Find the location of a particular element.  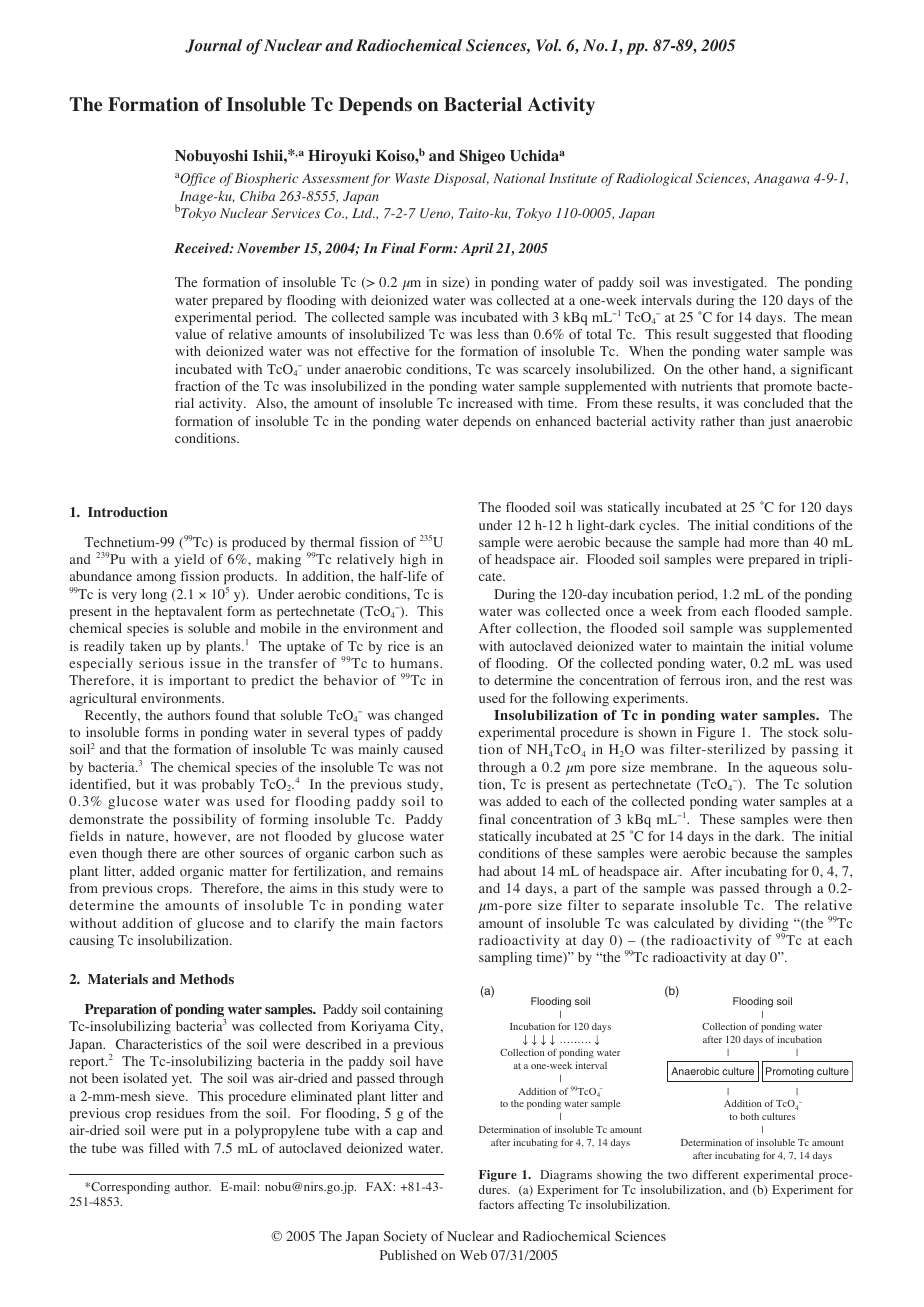

just is located at coordinates (779, 422).
